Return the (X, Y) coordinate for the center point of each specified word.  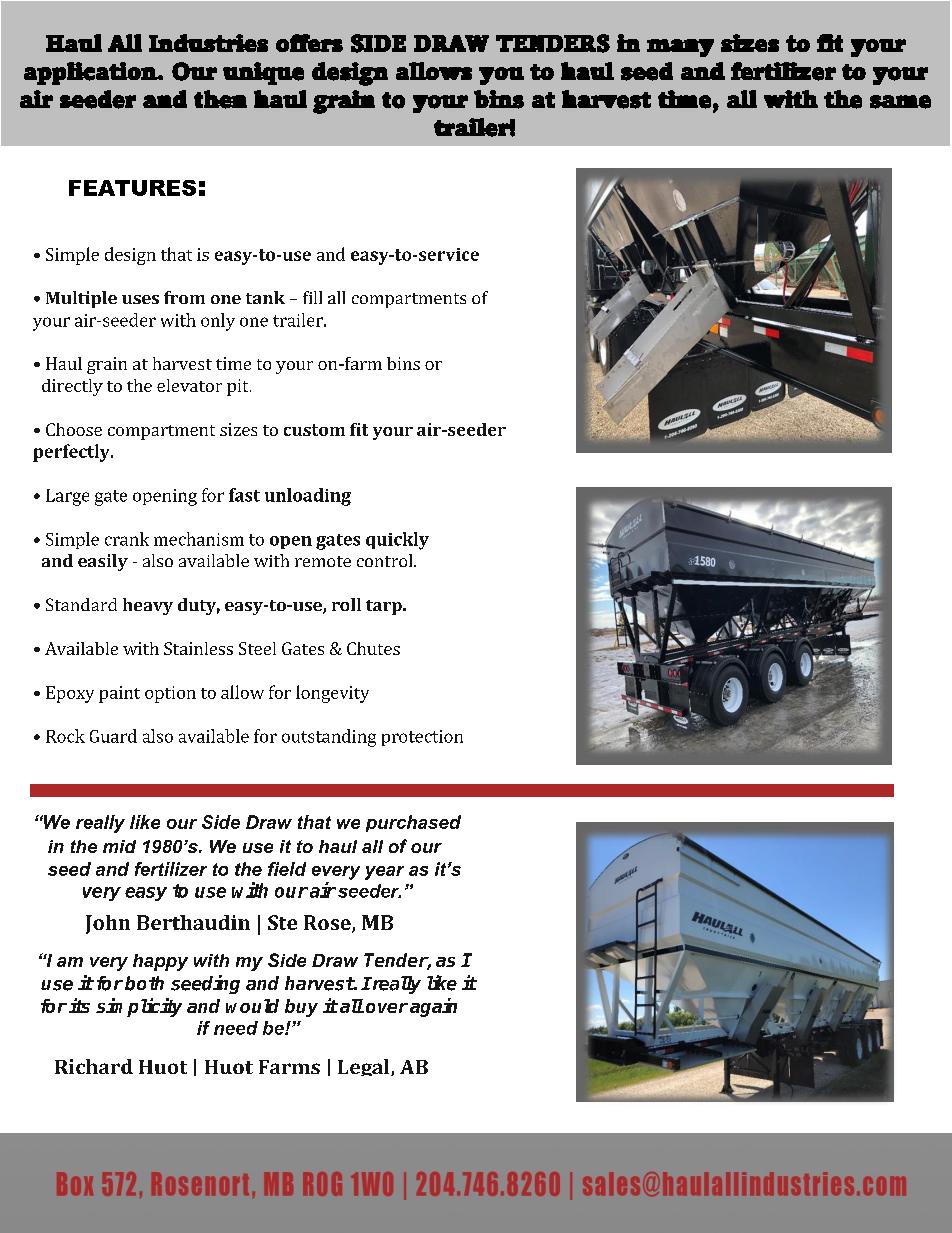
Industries (208, 43)
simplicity (139, 1007)
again (433, 1007)
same (900, 102)
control (386, 560)
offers (309, 43)
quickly (397, 541)
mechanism (199, 539)
